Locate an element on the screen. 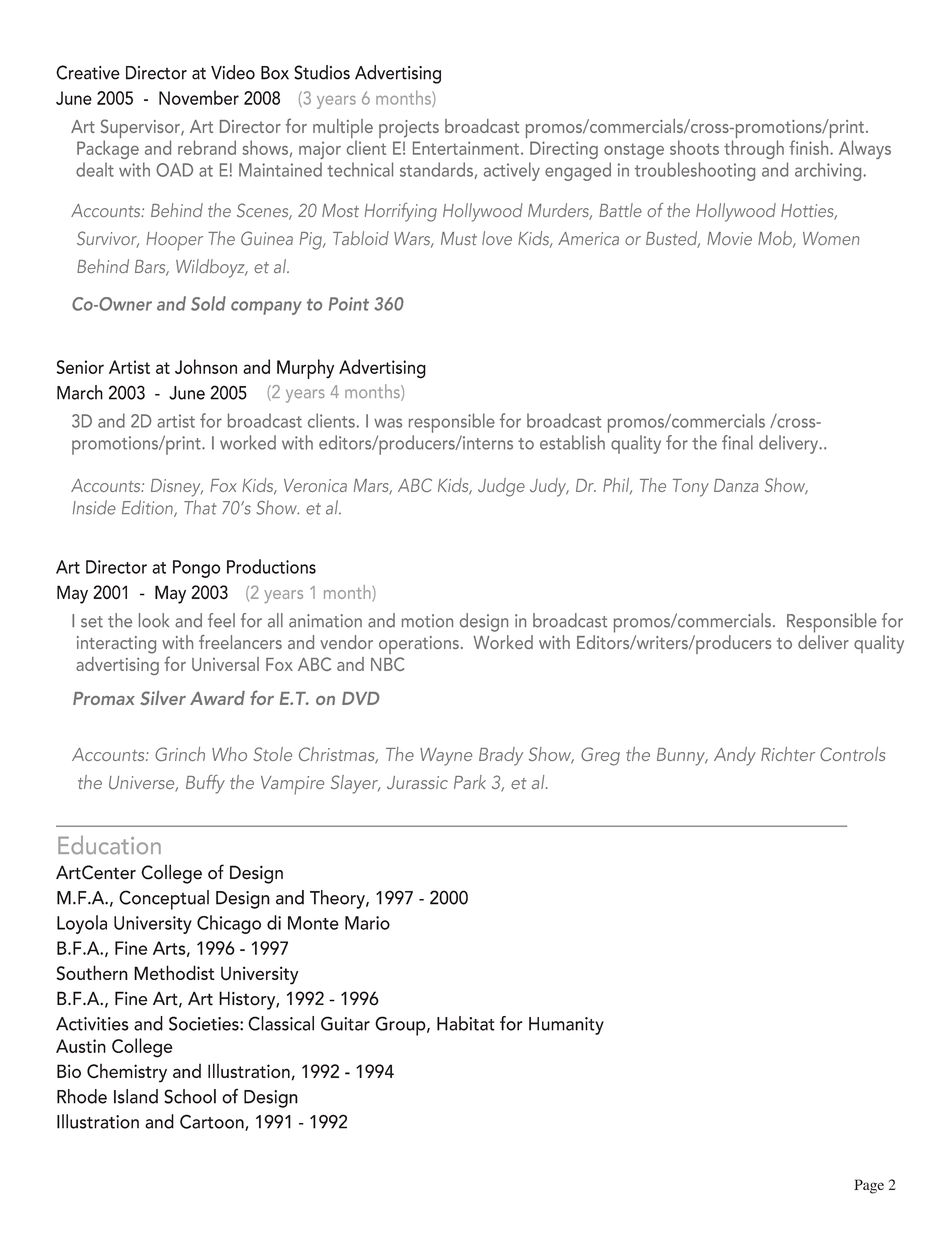  Cartoon is located at coordinates (213, 1122).
